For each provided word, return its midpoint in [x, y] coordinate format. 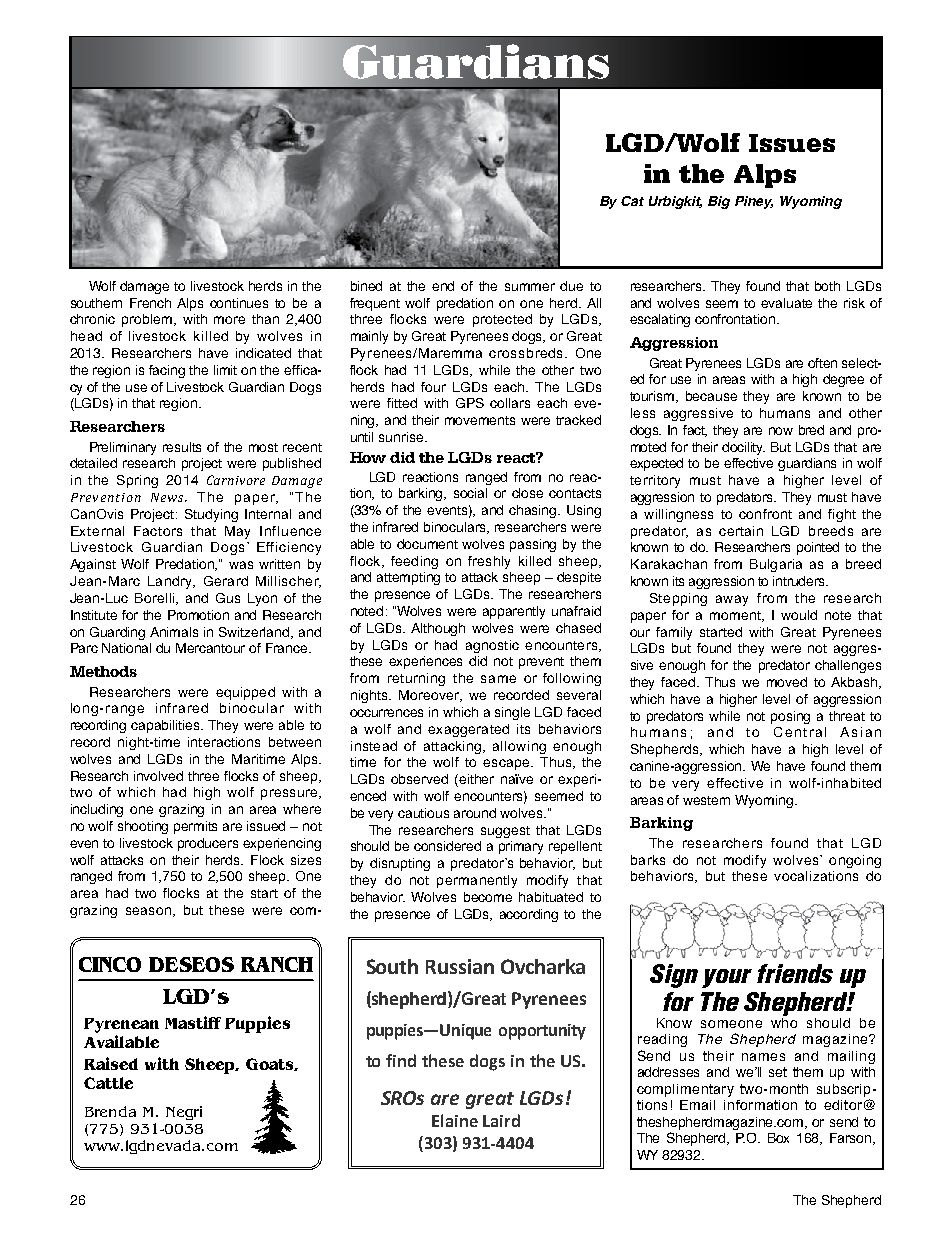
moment [736, 616]
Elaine [455, 1120]
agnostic [492, 646]
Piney [754, 202]
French [150, 303]
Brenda [110, 1111]
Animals [174, 632]
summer [530, 287]
